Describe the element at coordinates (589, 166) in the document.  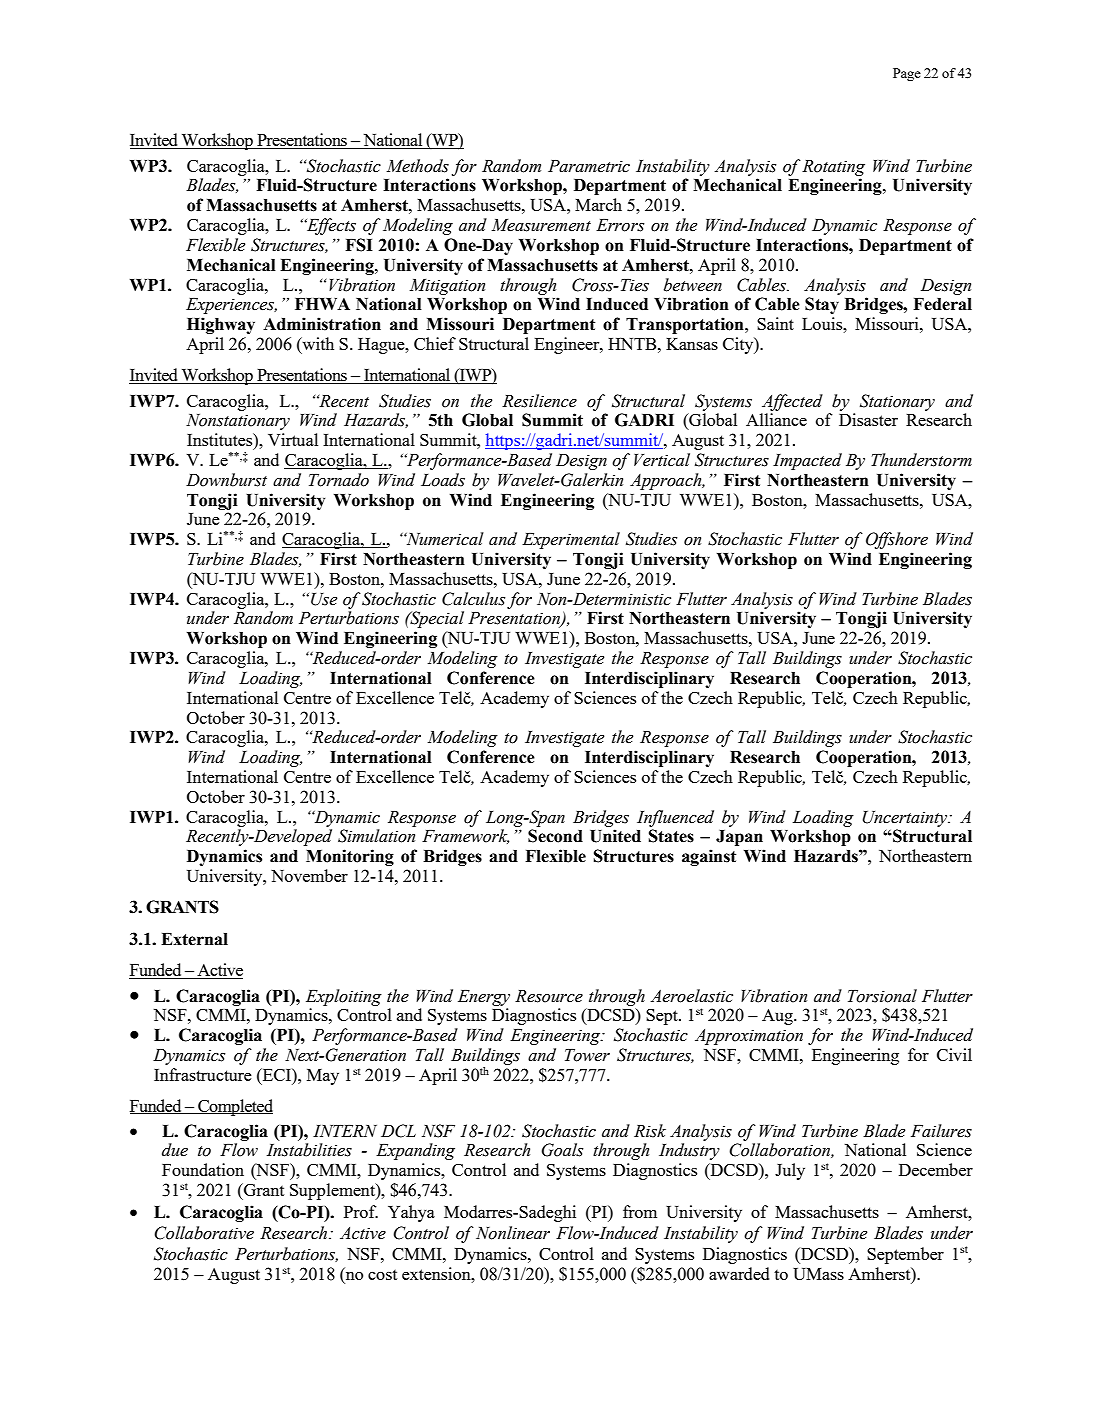
I see `Parametric` at that location.
